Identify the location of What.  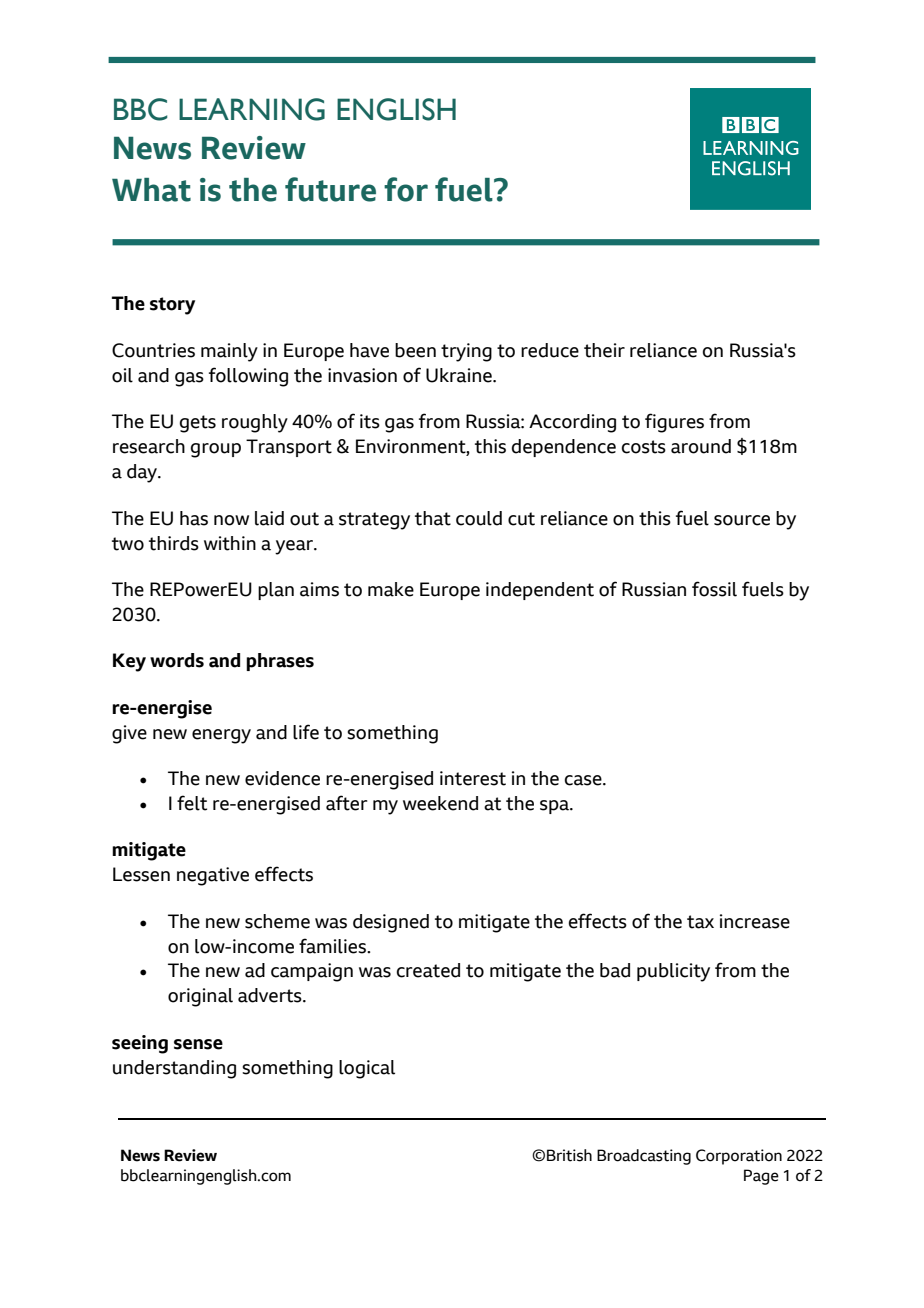
(151, 190).
